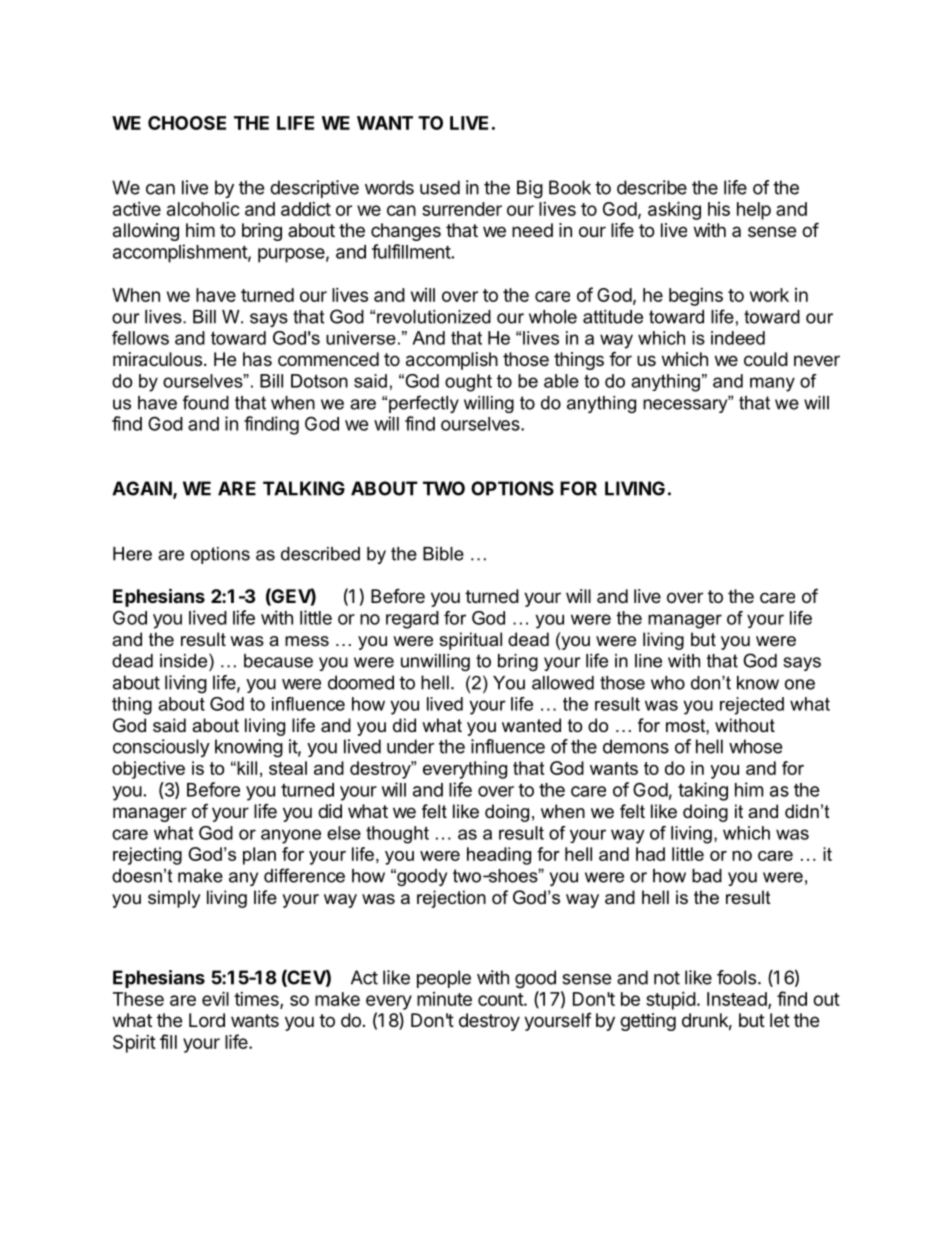 This image has height=1233, width=952. What do you see at coordinates (443, 554) in the image?
I see `Bible` at bounding box center [443, 554].
